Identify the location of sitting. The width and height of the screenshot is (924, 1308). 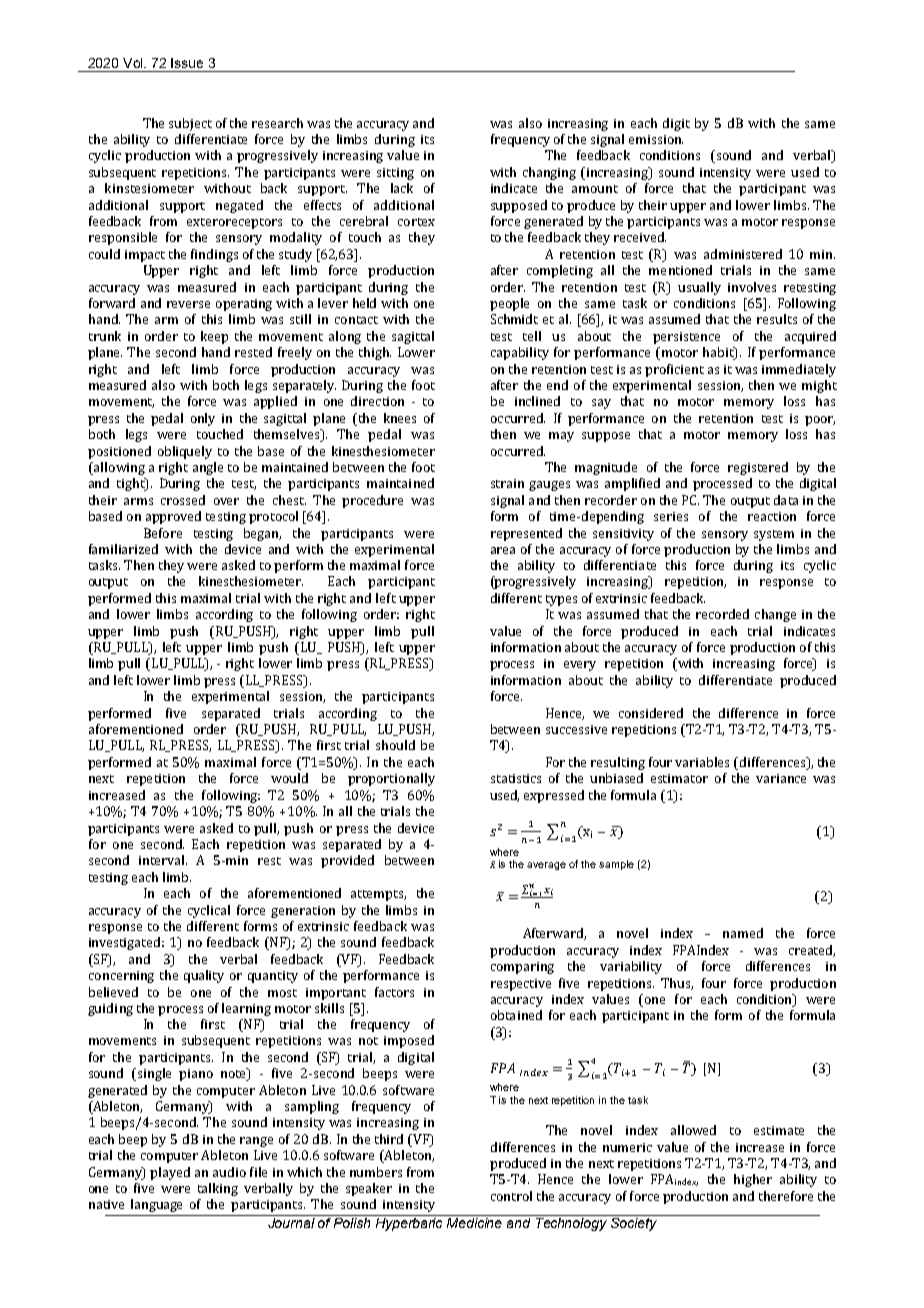
(395, 174).
